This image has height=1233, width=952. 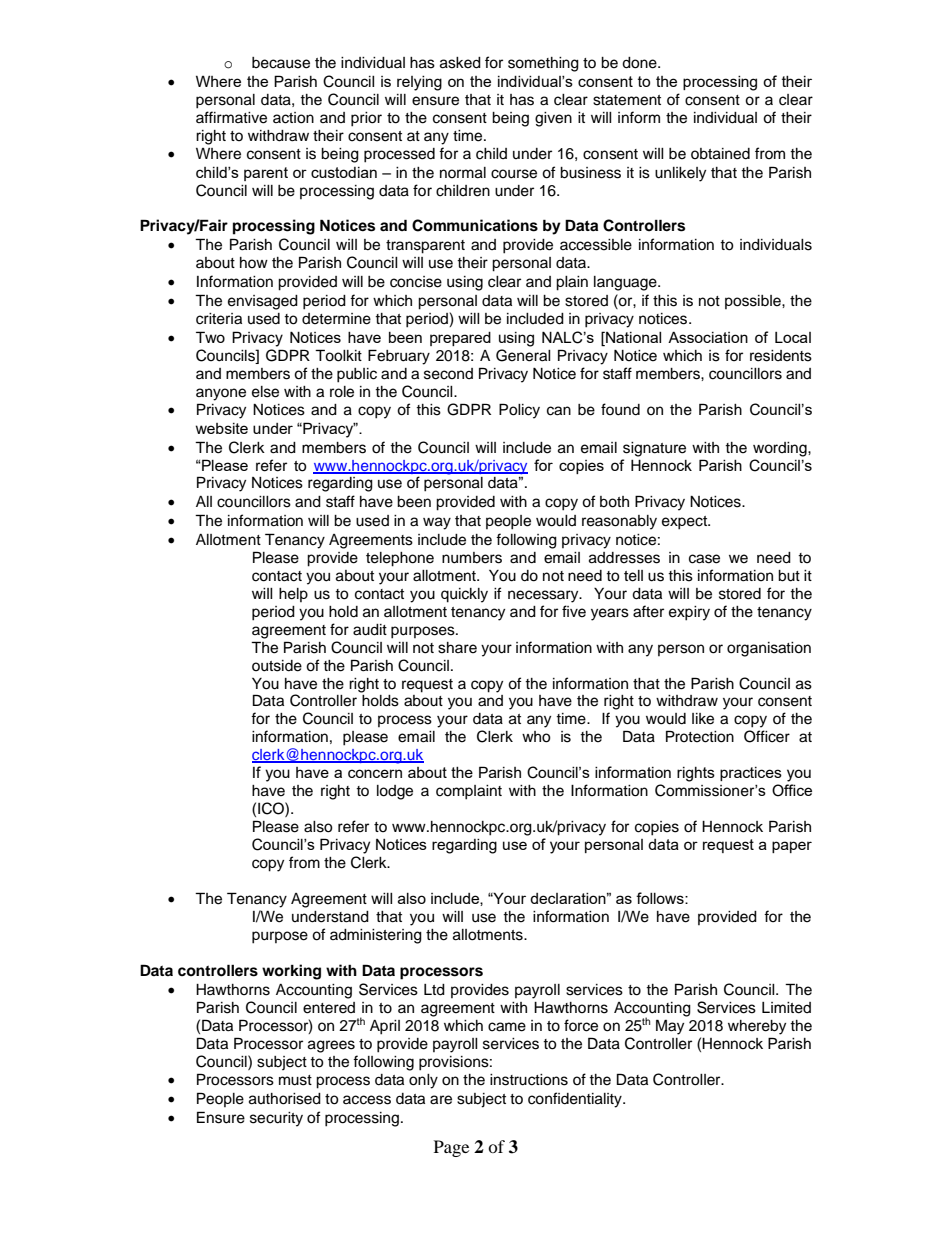 I want to click on concern, so click(x=375, y=773).
